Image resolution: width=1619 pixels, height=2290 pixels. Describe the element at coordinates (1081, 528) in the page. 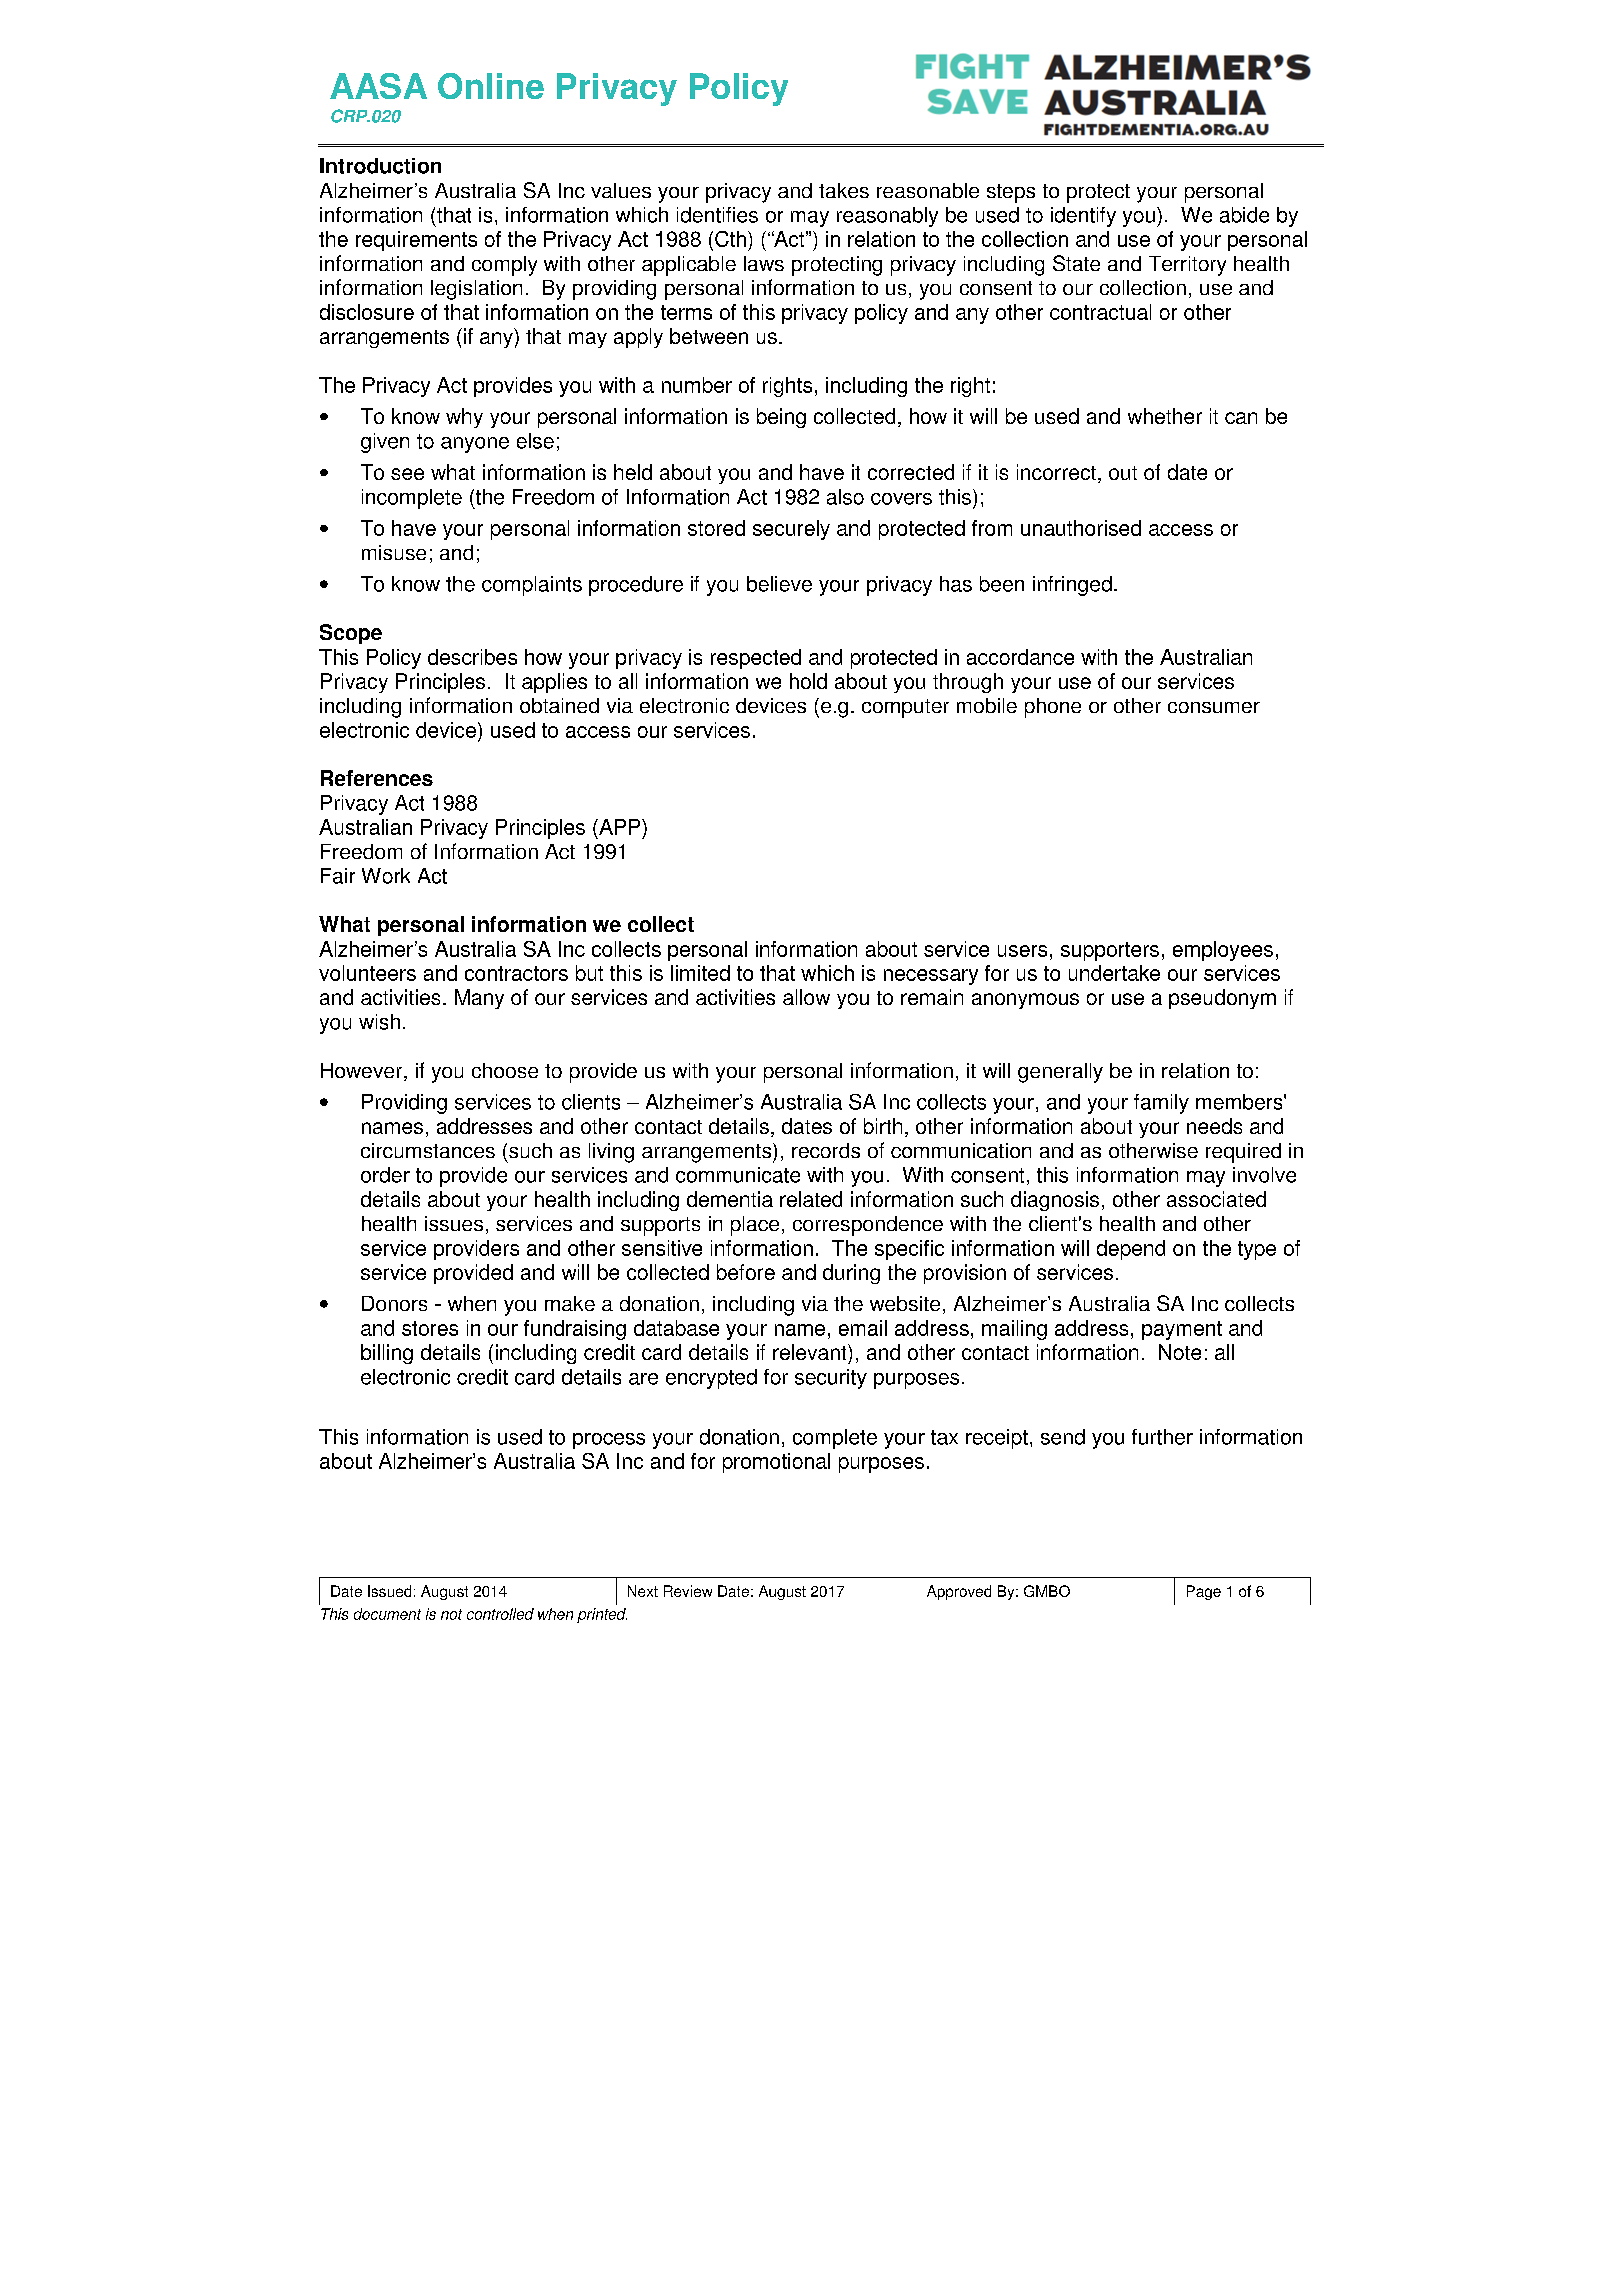

I see `unauthorised` at that location.
